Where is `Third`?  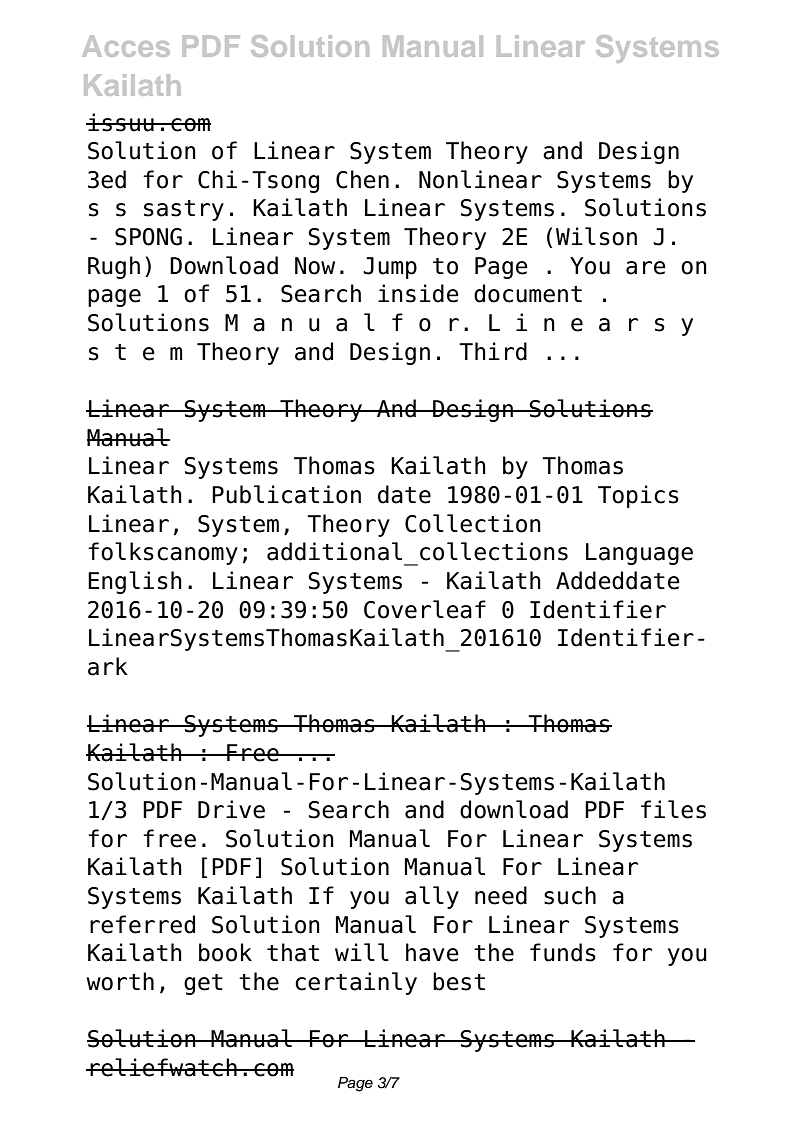 Third is located at coordinates (493, 351).
